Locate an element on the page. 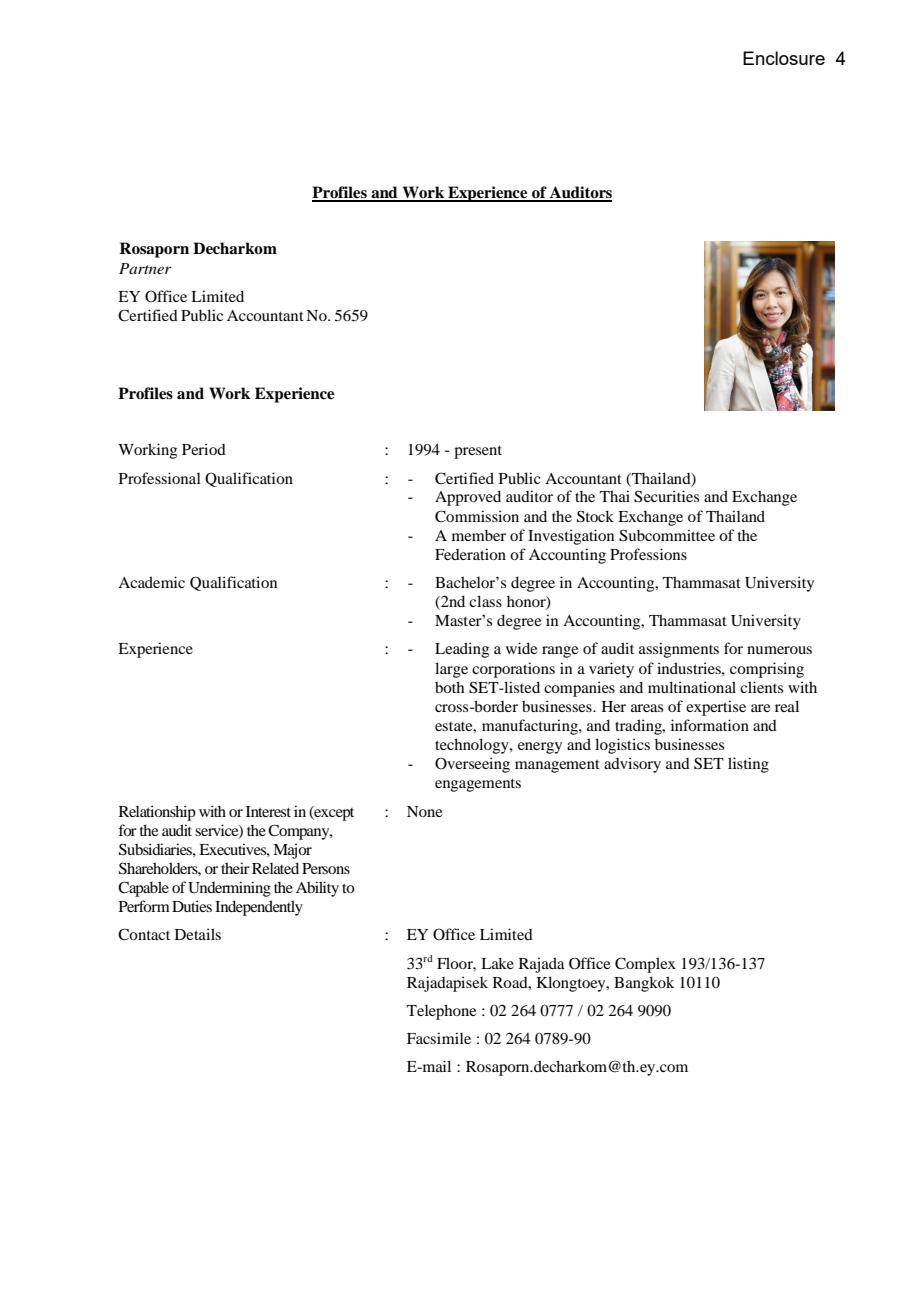 This page has height=1308, width=924. Subcommittee is located at coordinates (667, 535).
